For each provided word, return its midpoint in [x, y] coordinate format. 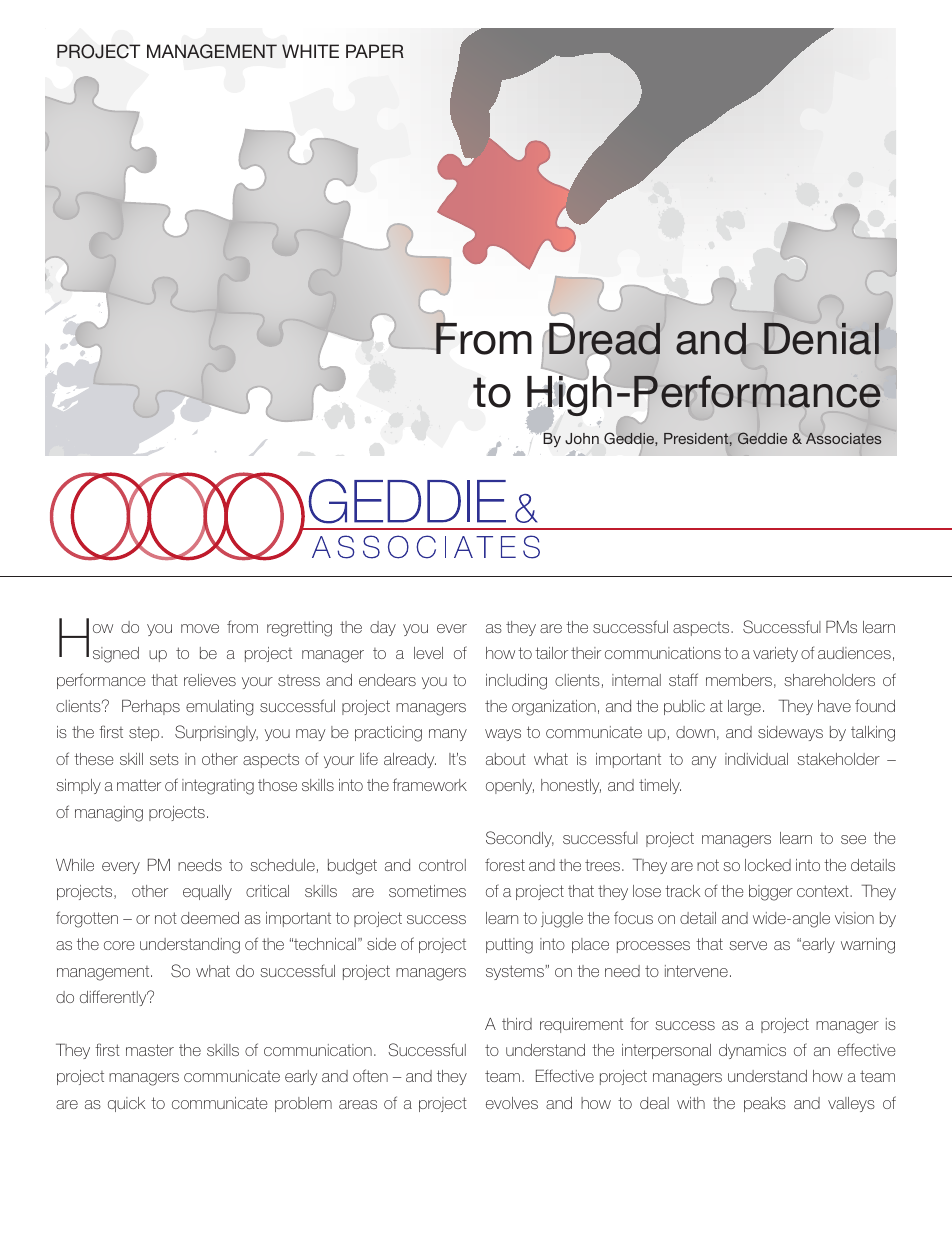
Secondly [520, 839]
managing [109, 814]
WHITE [310, 51]
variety [775, 654]
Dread [604, 339]
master [150, 1050]
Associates [843, 438]
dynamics [752, 1051]
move [200, 628]
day [383, 628]
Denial [821, 339]
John [582, 438]
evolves [512, 1103]
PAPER [375, 51]
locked [768, 865]
